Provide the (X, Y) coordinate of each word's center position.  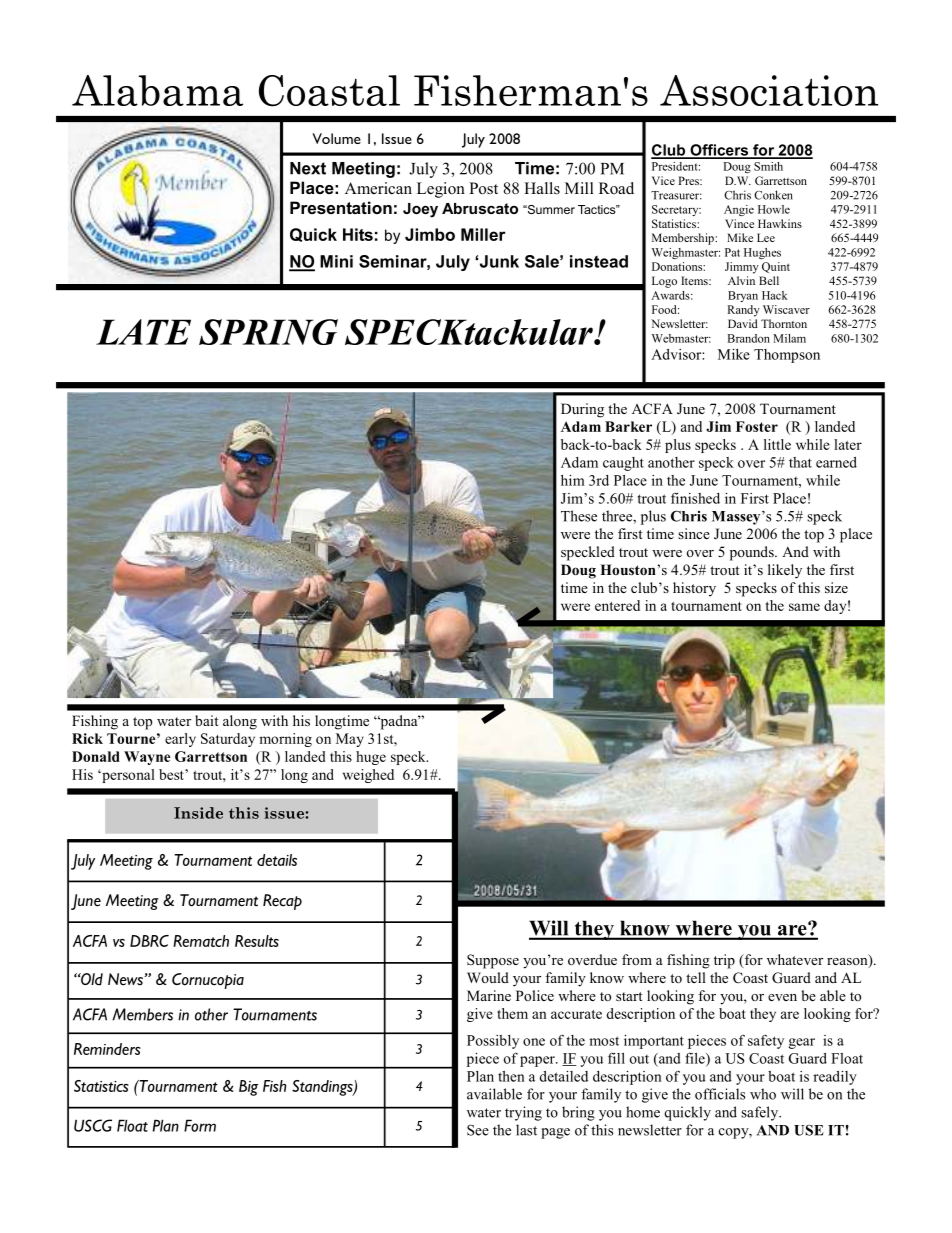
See (478, 1130)
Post (483, 188)
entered (617, 605)
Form (200, 1125)
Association (769, 90)
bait (206, 720)
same (804, 607)
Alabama (157, 90)
